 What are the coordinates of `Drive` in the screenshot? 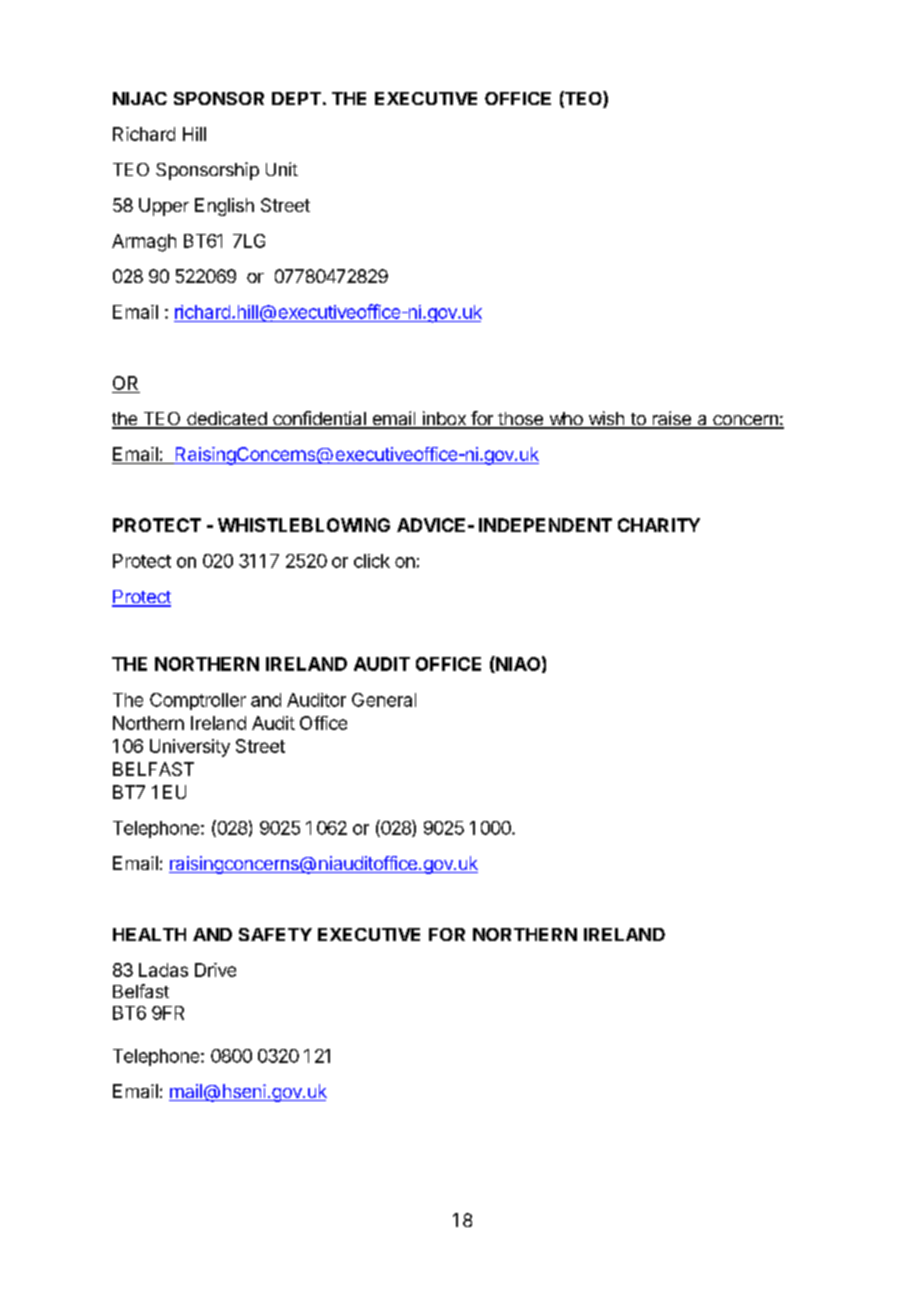 It's located at (215, 970).
